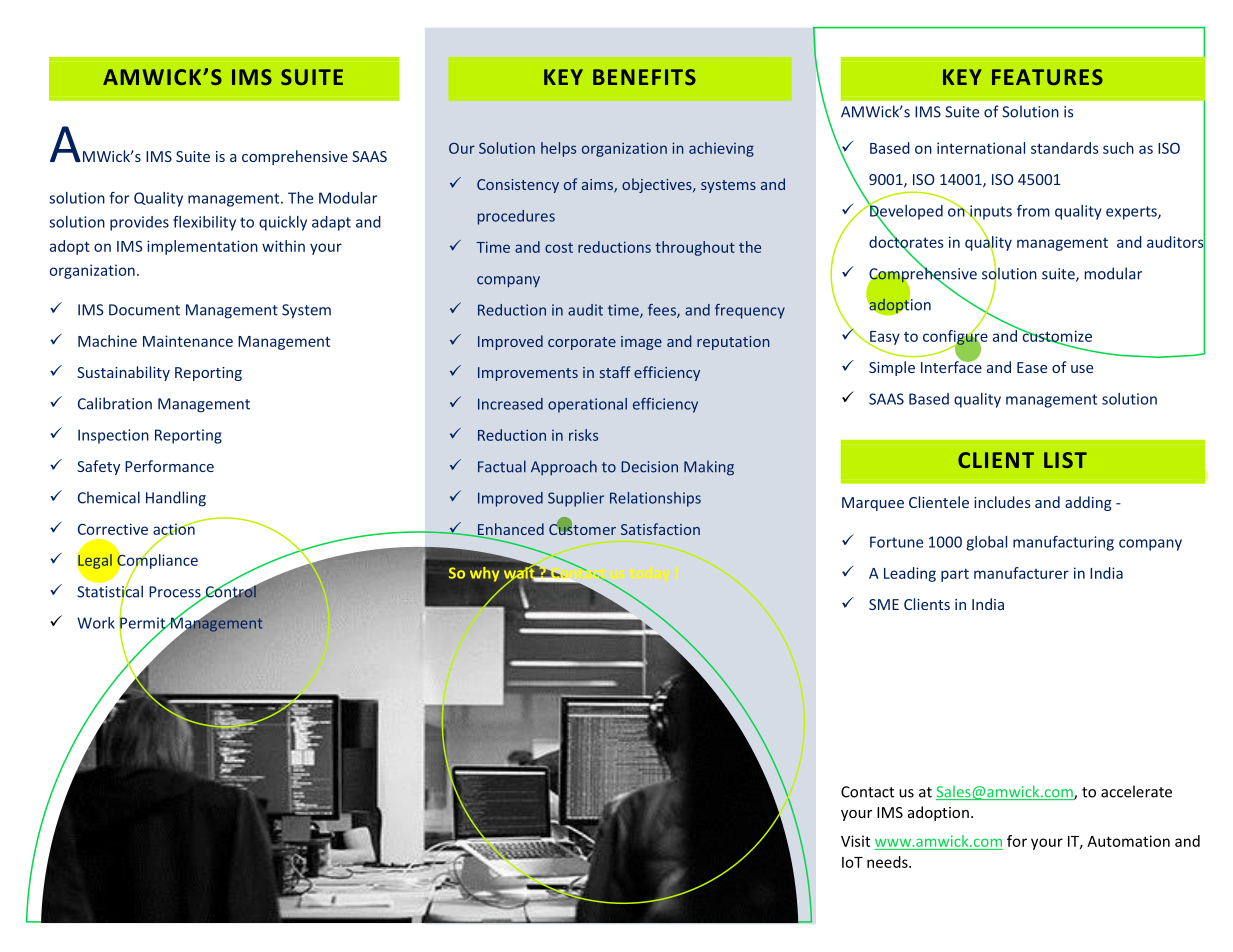 This image has width=1233, height=952. Describe the element at coordinates (1128, 841) in the image. I see `Automation` at that location.
